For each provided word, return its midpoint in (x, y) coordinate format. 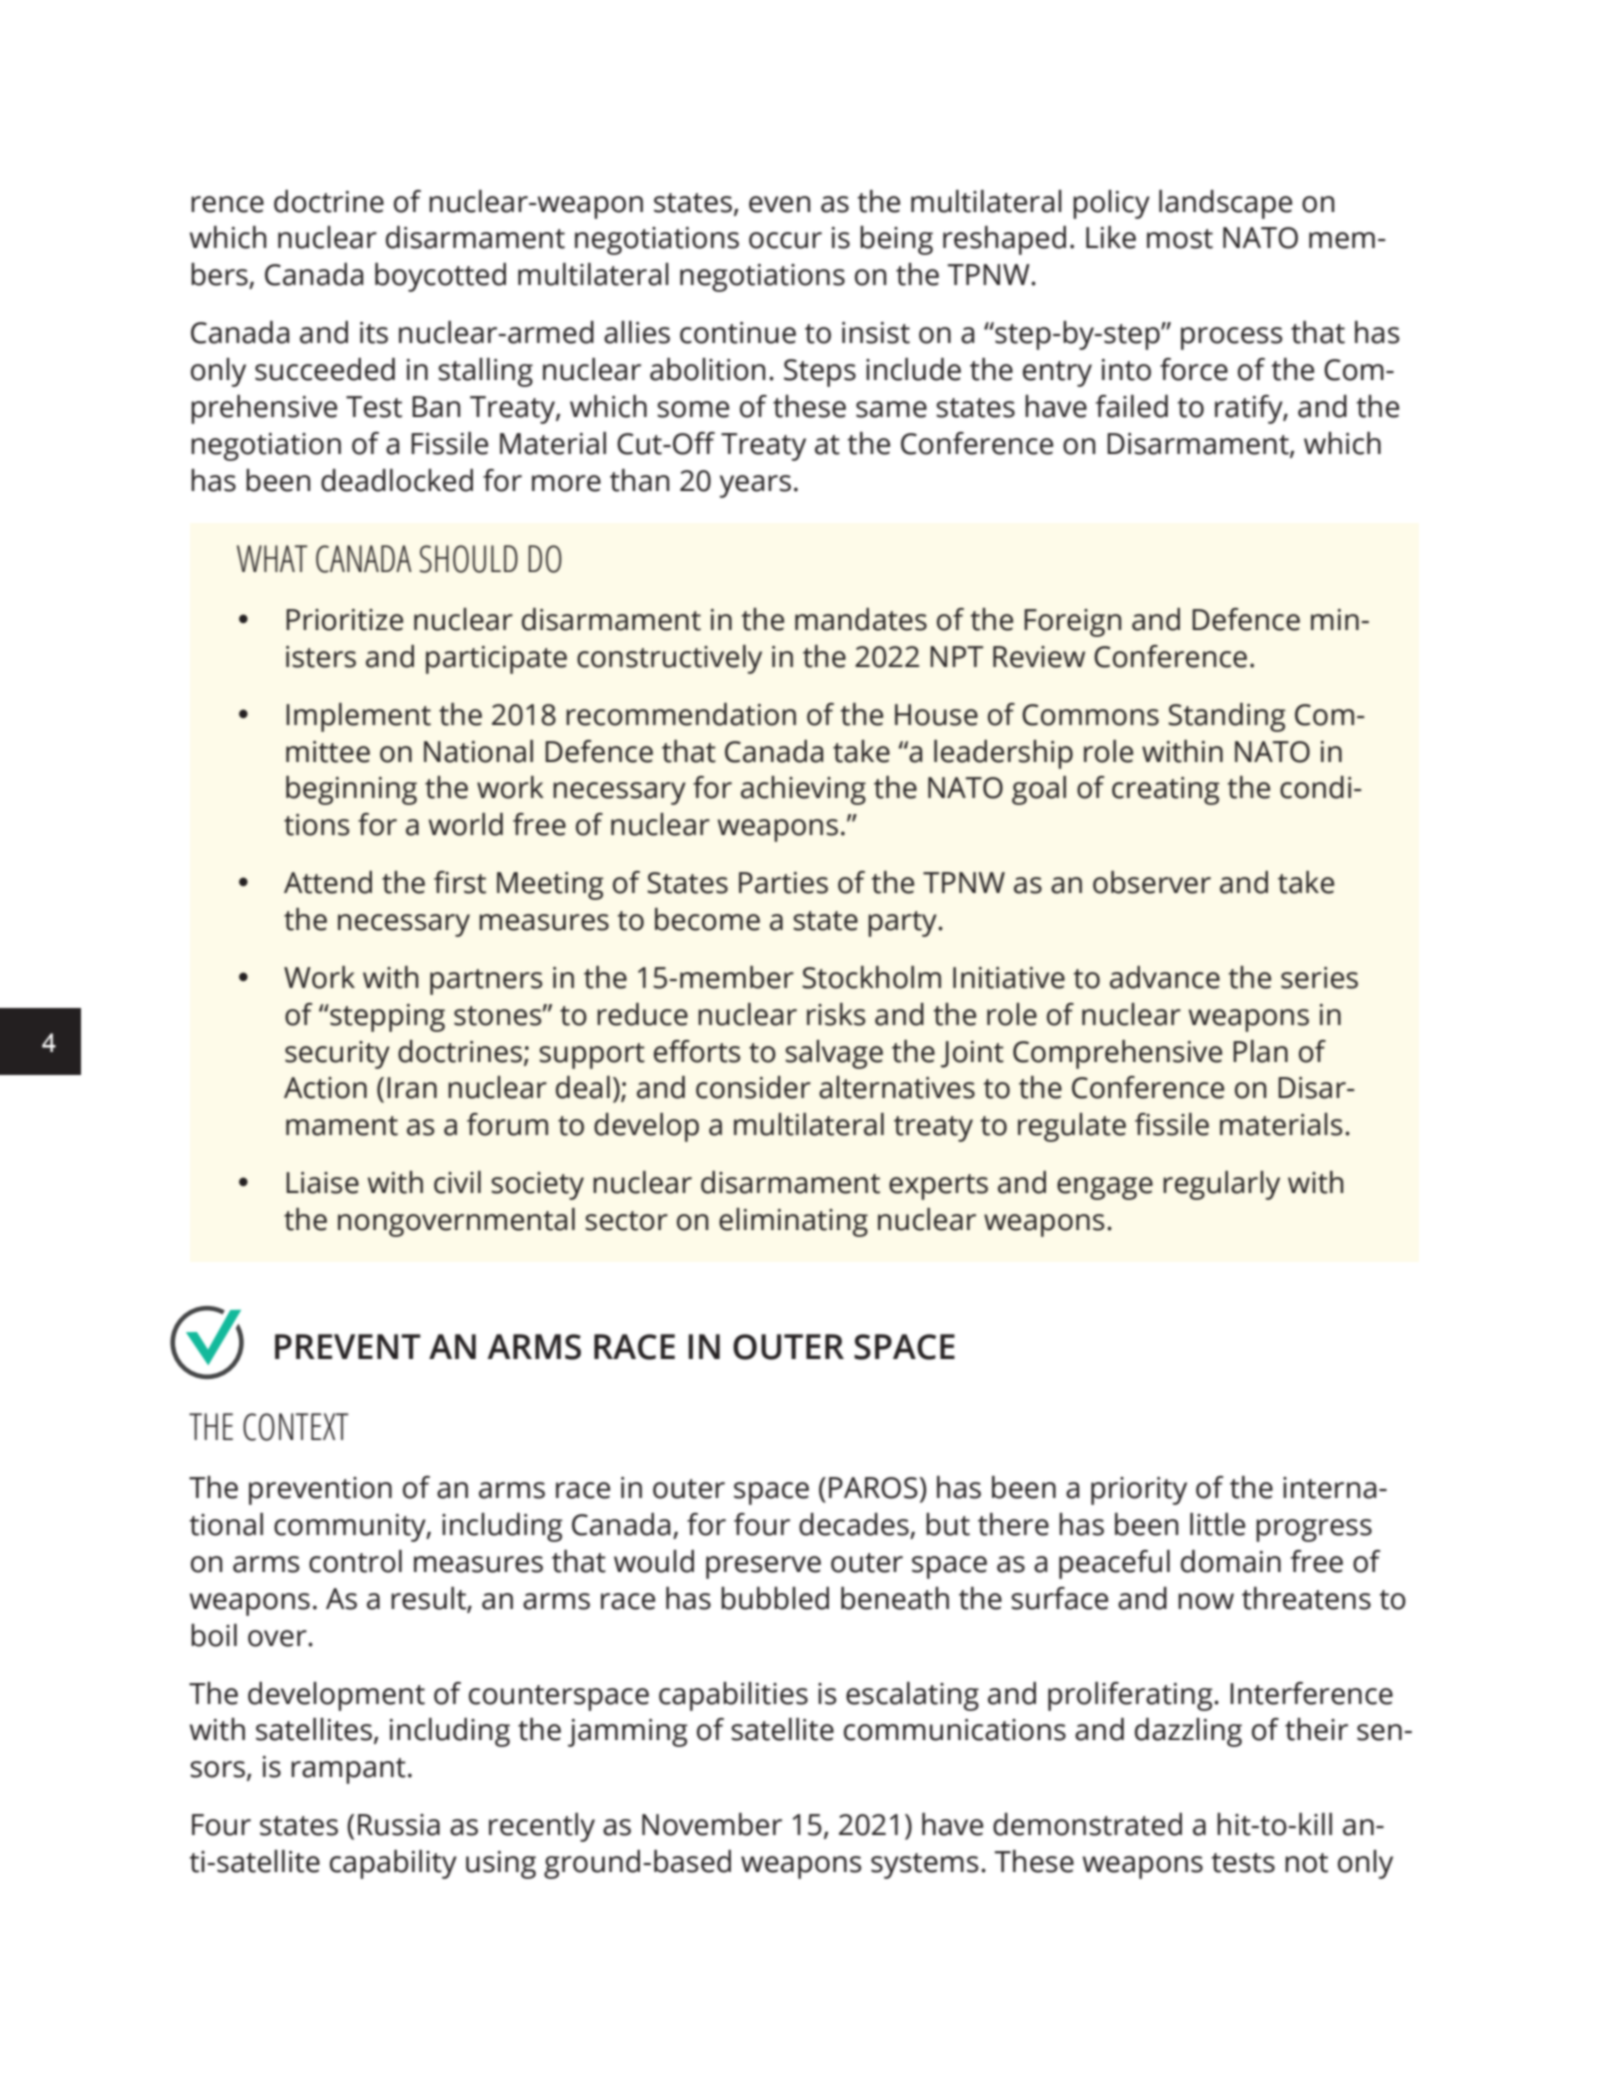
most (1180, 239)
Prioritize (344, 620)
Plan (1260, 1051)
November (712, 1824)
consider (753, 1087)
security (337, 1055)
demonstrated (1087, 1824)
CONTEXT (296, 1427)
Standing (1227, 717)
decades (854, 1524)
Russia (399, 1825)
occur (785, 240)
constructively (669, 659)
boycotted (440, 277)
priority (1139, 1491)
